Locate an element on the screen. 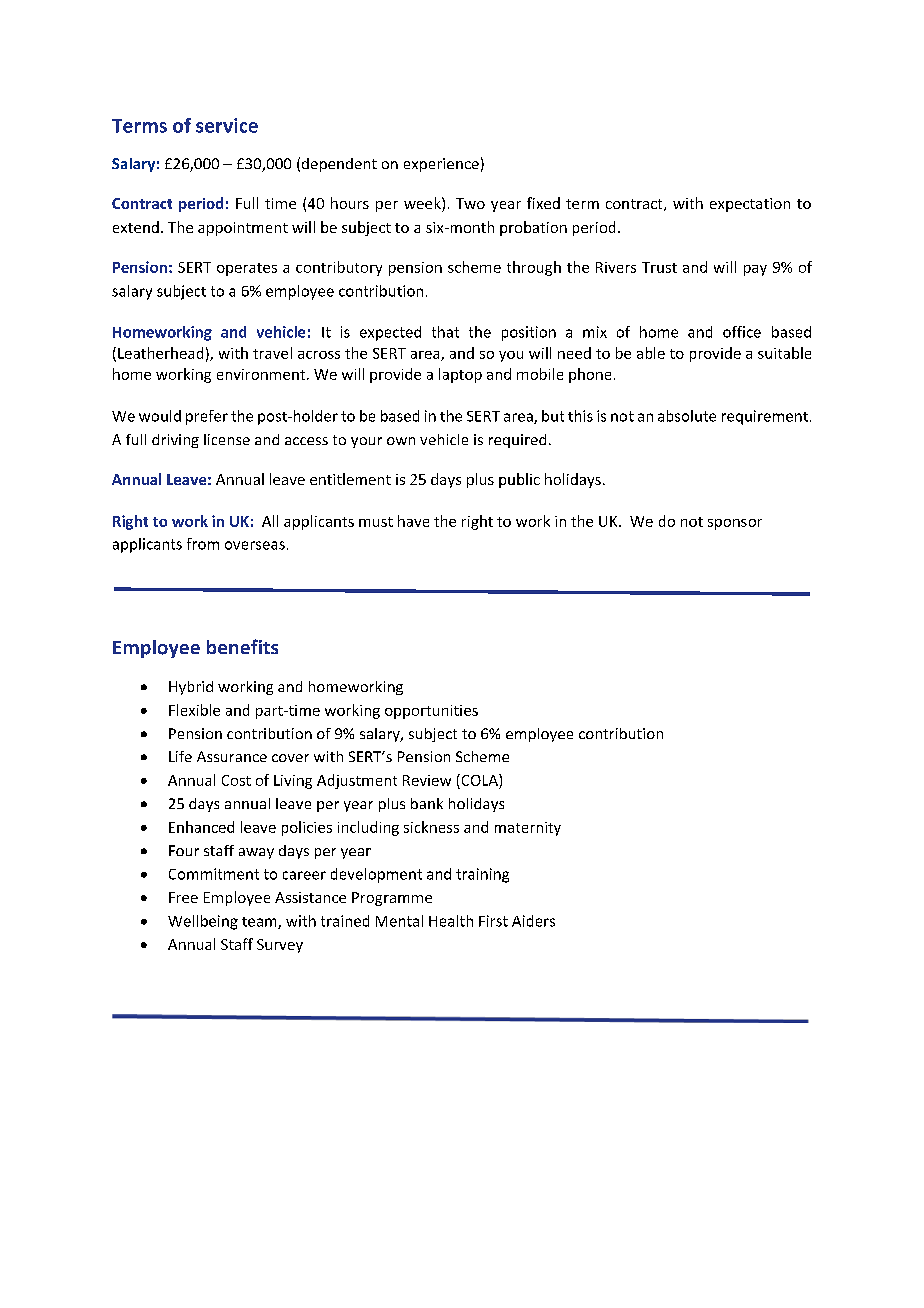  Wellbeing is located at coordinates (203, 922).
